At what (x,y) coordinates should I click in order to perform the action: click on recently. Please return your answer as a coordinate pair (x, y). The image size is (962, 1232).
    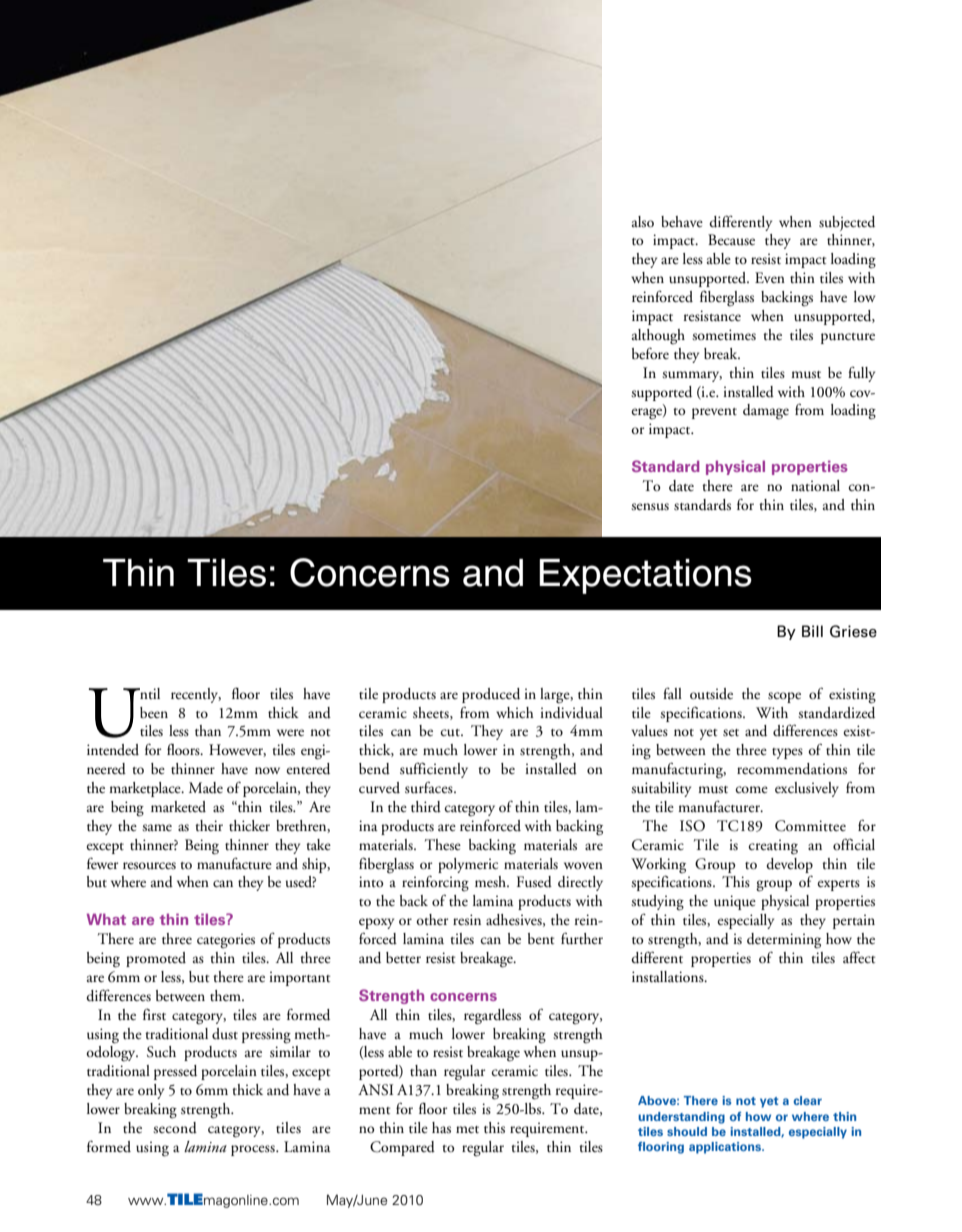
    Looking at the image, I should click on (196, 695).
